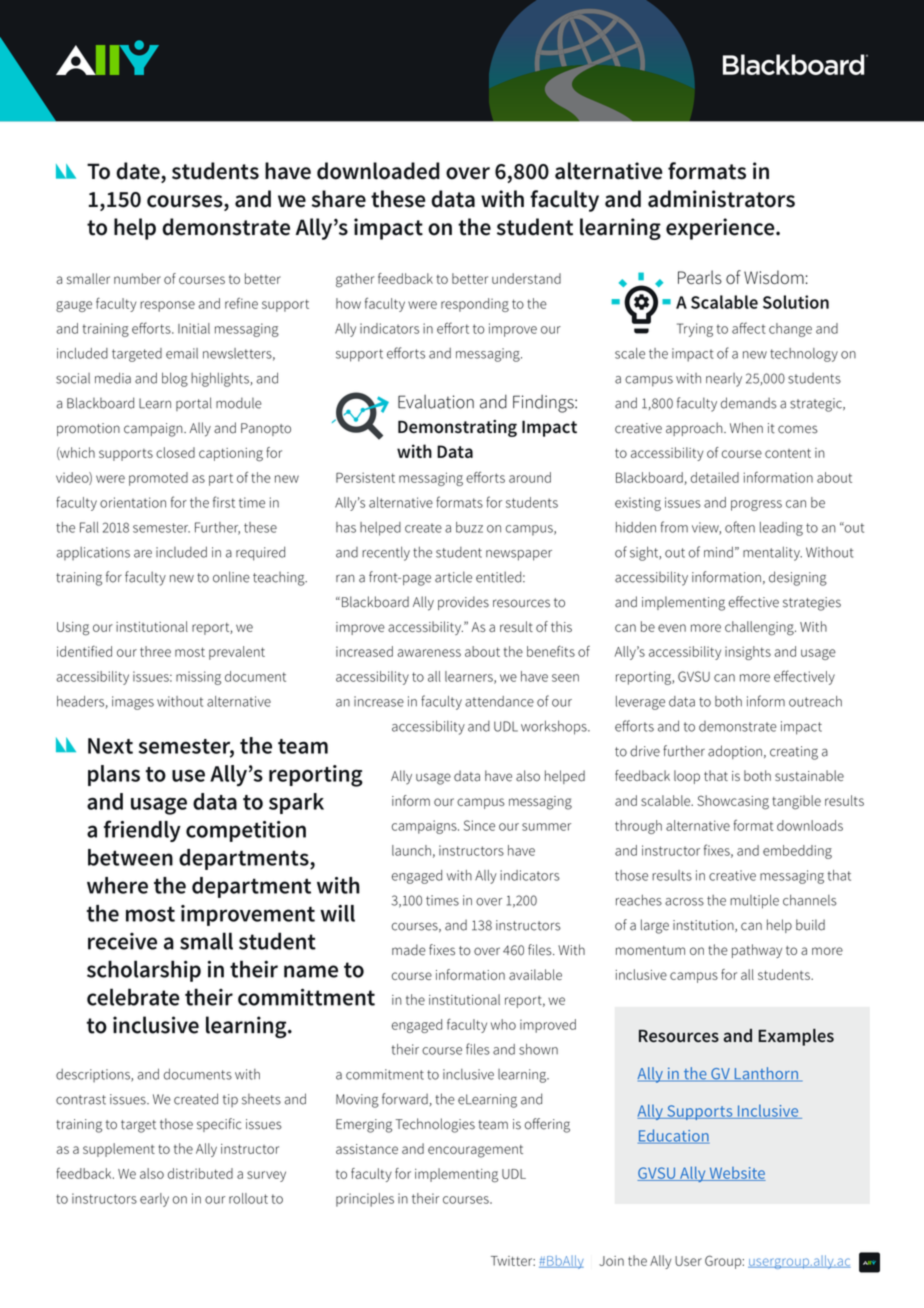 Image resolution: width=924 pixels, height=1308 pixels. I want to click on multiple, so click(754, 901).
